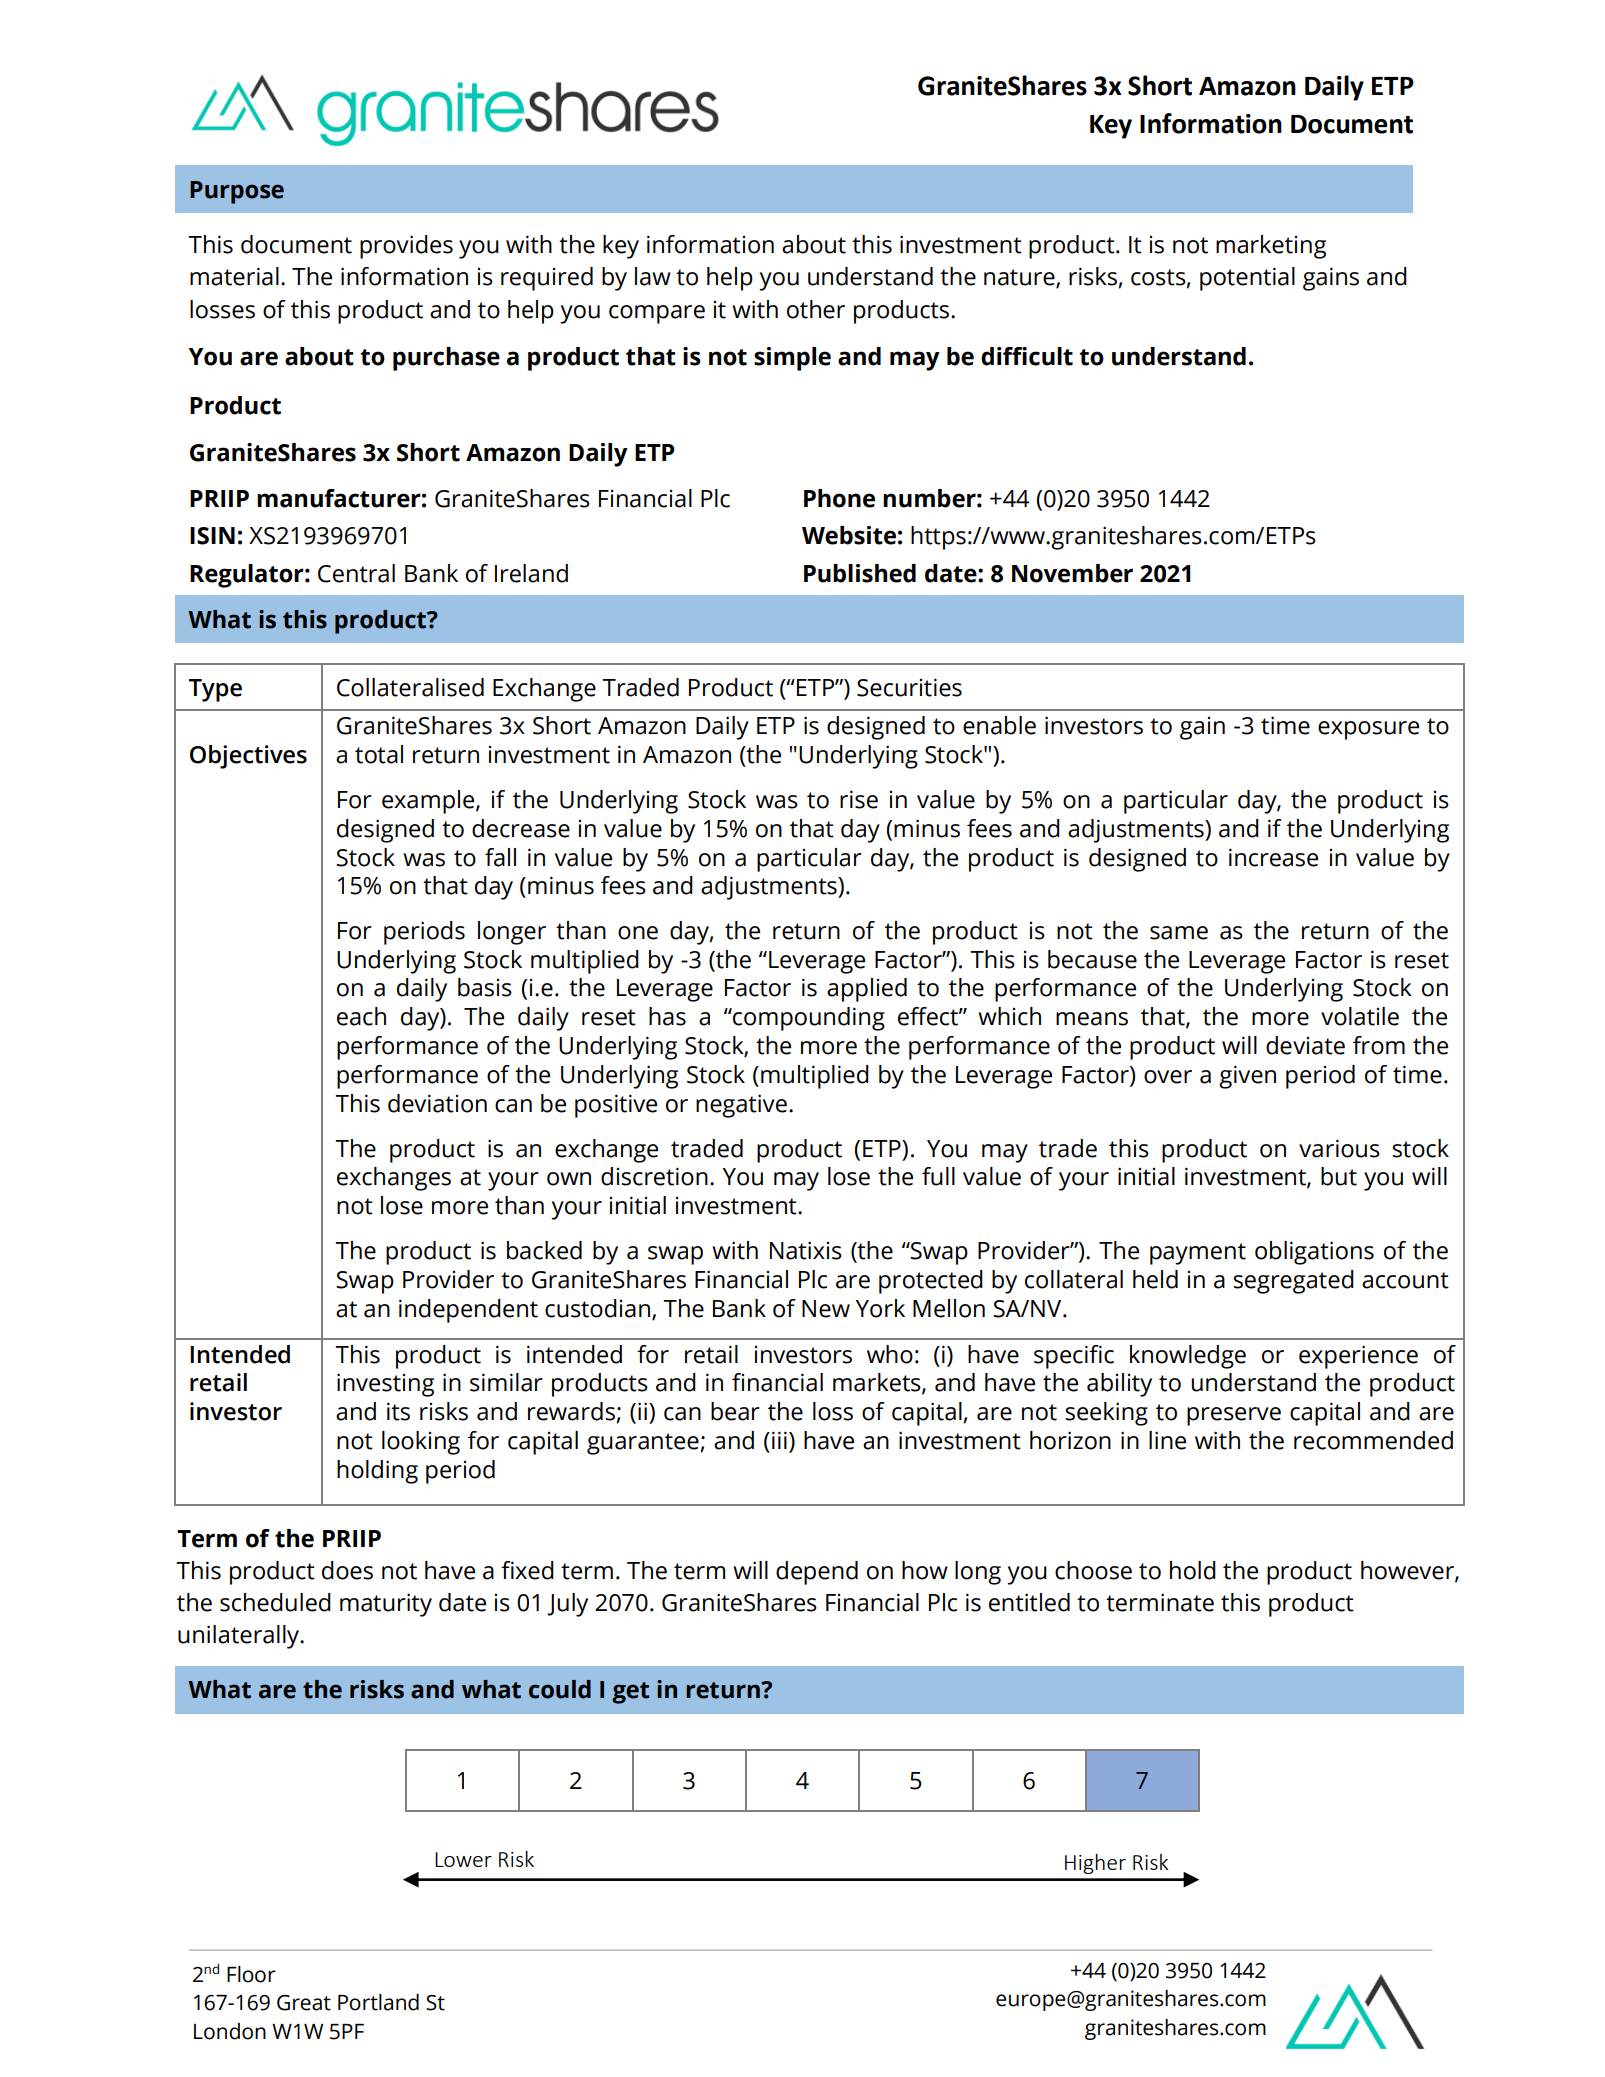 This screenshot has width=1605, height=2077. I want to click on does, so click(347, 1570).
